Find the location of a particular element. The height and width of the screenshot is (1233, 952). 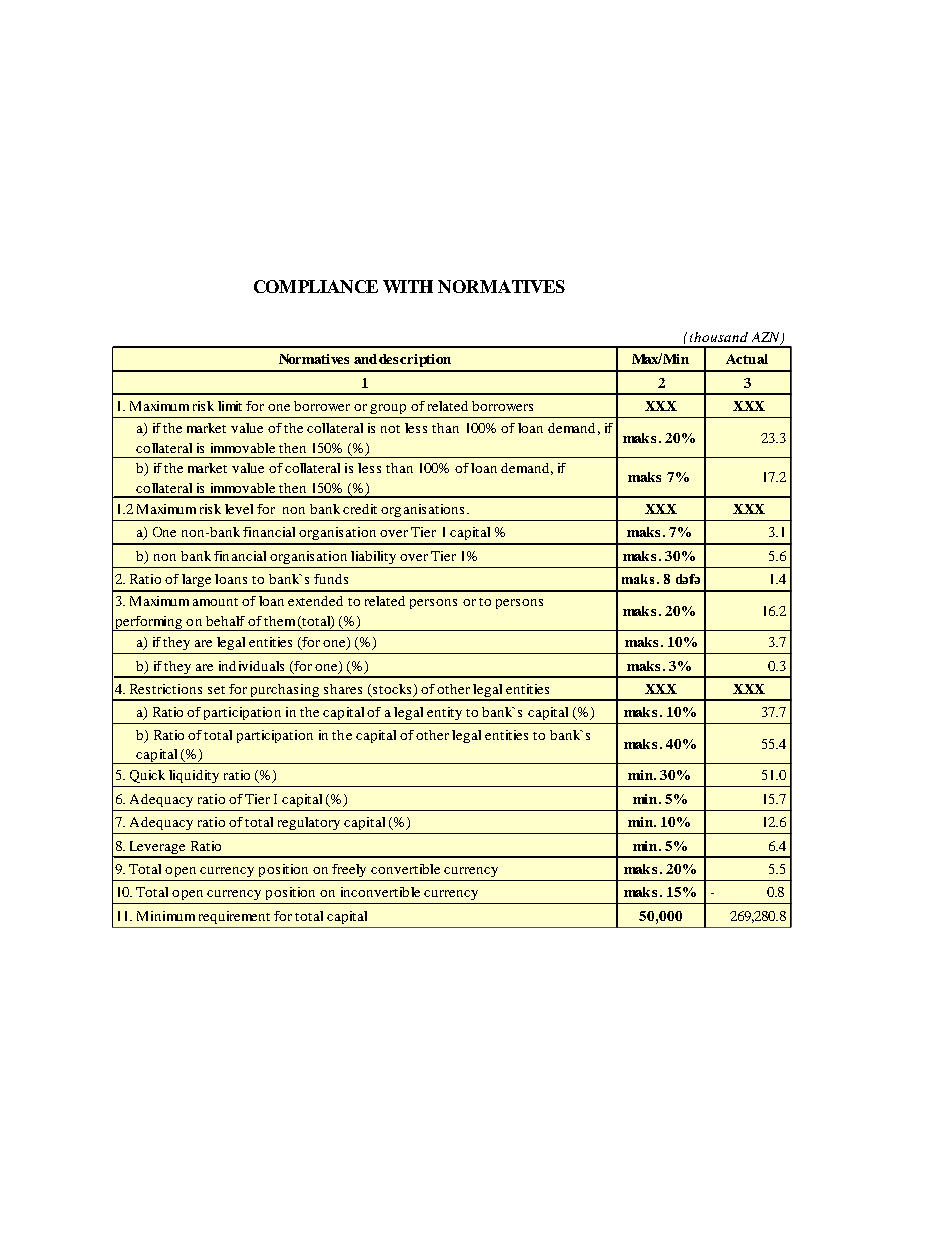

stocks is located at coordinates (392, 690).
